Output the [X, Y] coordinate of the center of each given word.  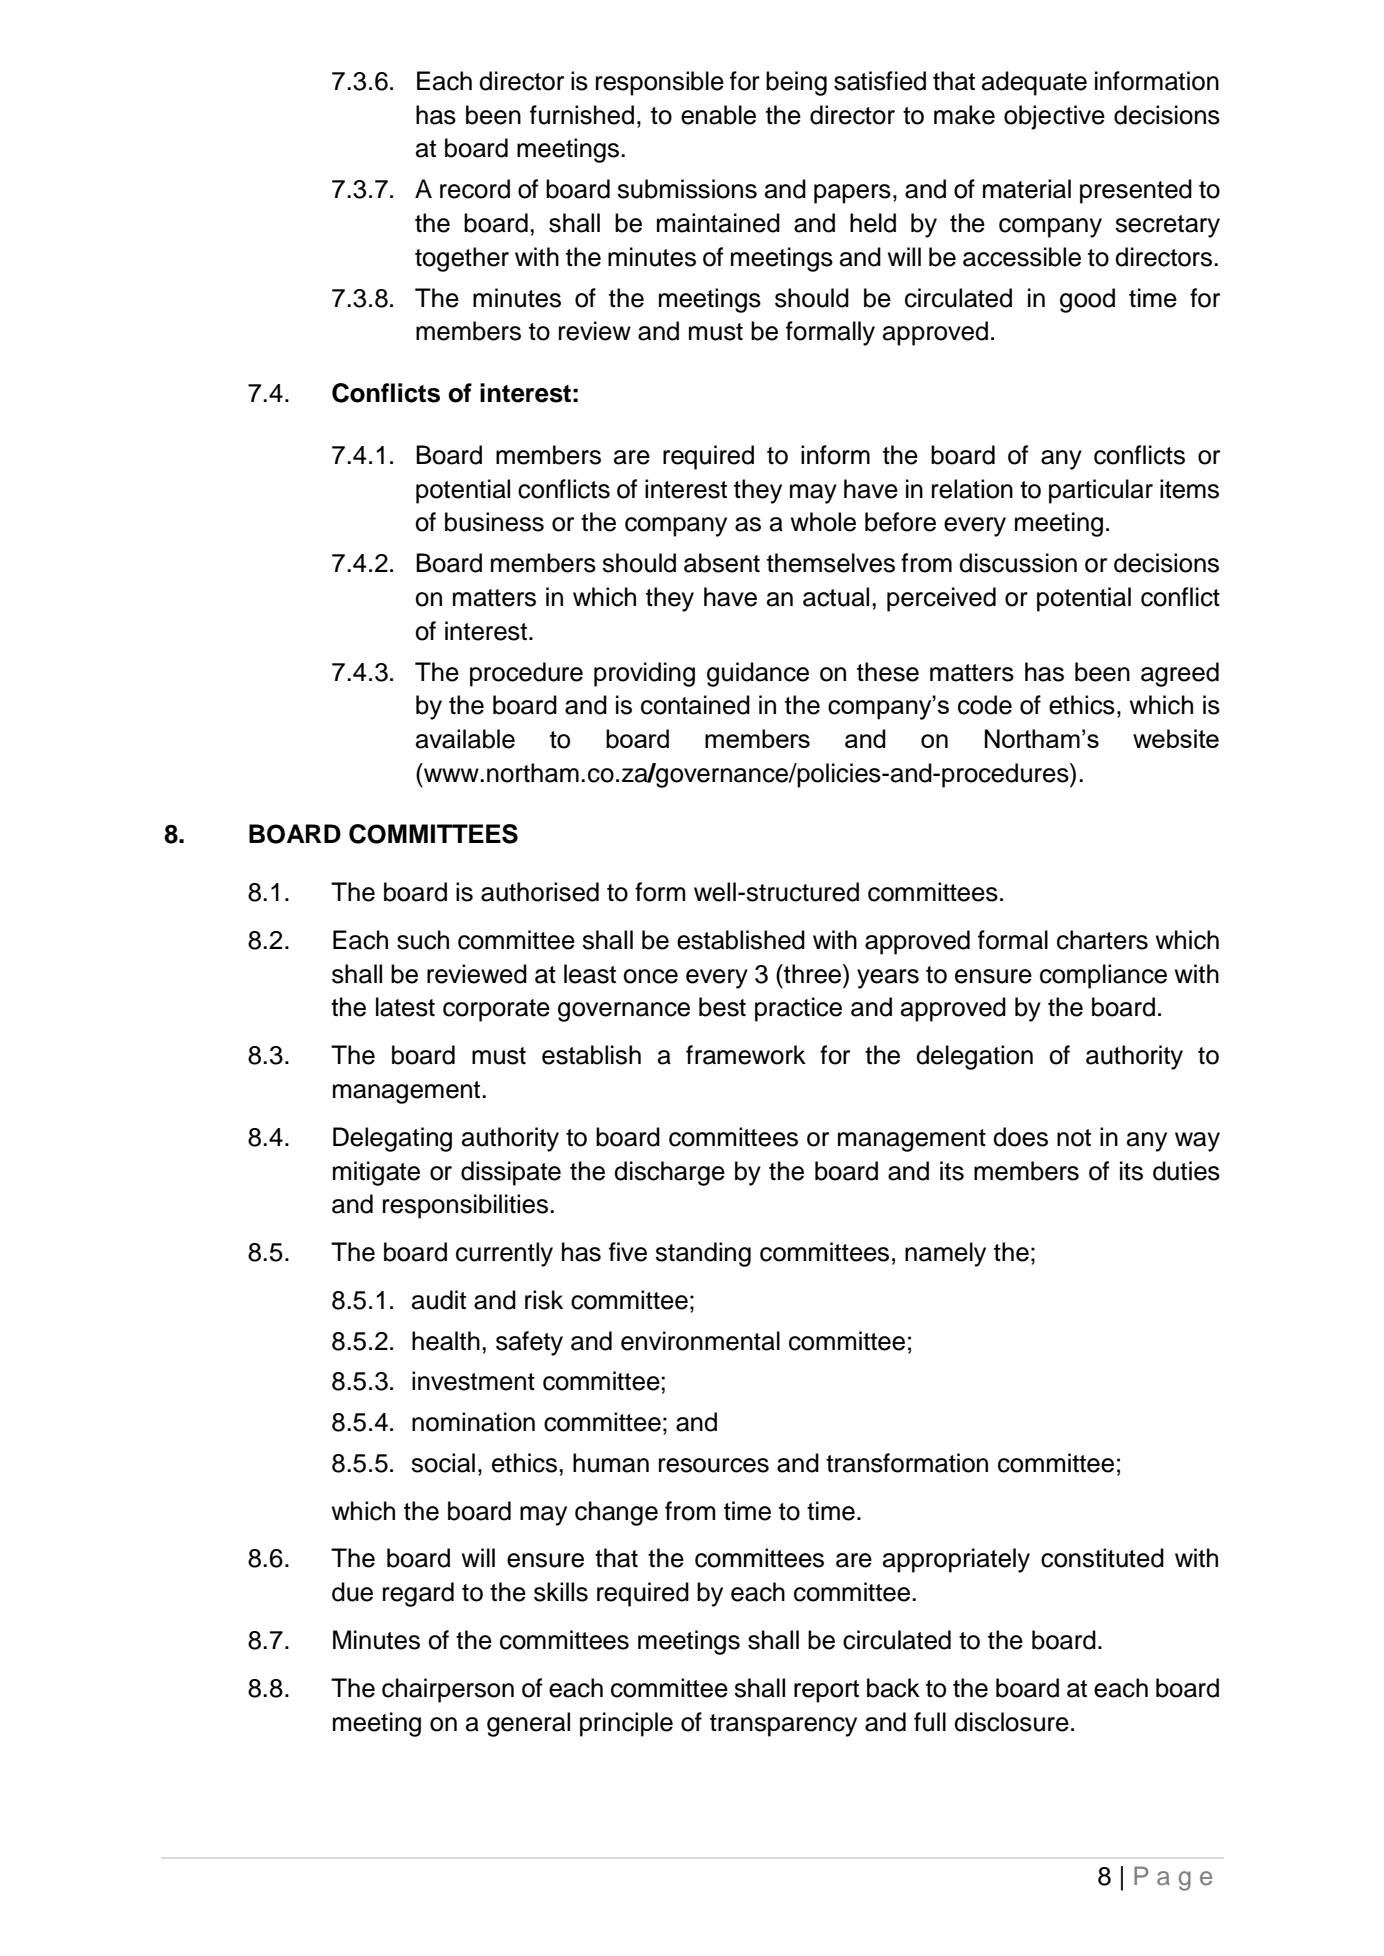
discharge [669, 1173]
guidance [758, 674]
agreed [1180, 674]
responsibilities [465, 1206]
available [465, 739]
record [475, 189]
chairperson [448, 1690]
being [796, 83]
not [1074, 1138]
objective [1054, 117]
